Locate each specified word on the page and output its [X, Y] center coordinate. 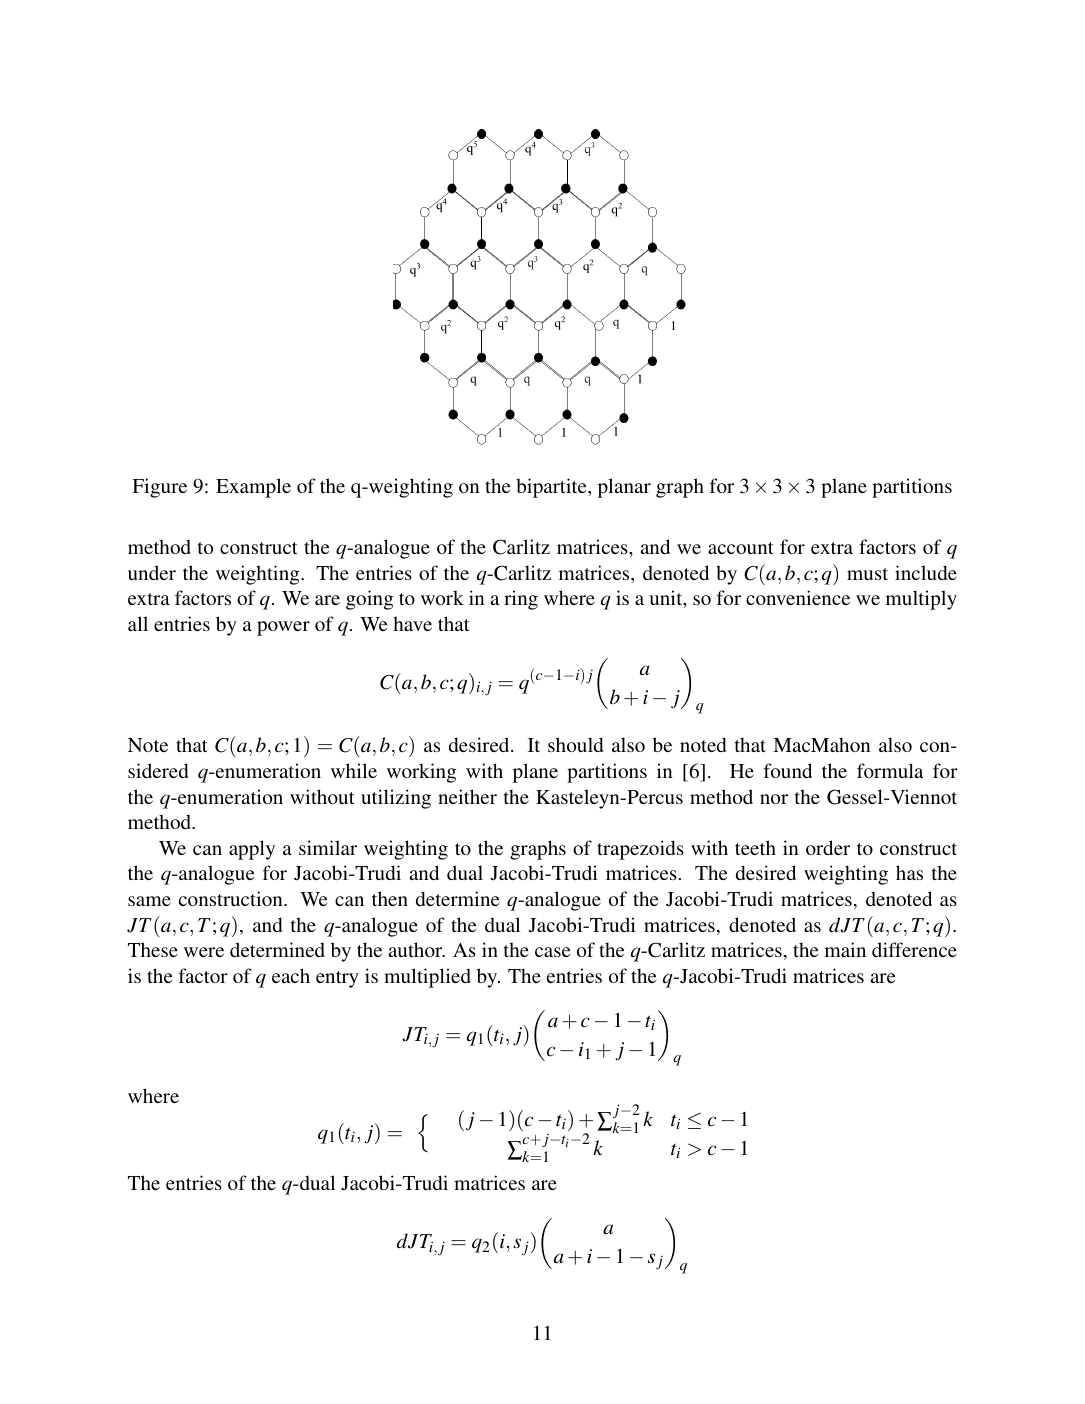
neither [467, 796]
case [552, 952]
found [788, 770]
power [283, 628]
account [741, 548]
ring [521, 600]
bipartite [552, 488]
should [575, 744]
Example [253, 488]
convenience [798, 597]
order [828, 847]
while [354, 770]
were [204, 952]
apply [252, 850]
